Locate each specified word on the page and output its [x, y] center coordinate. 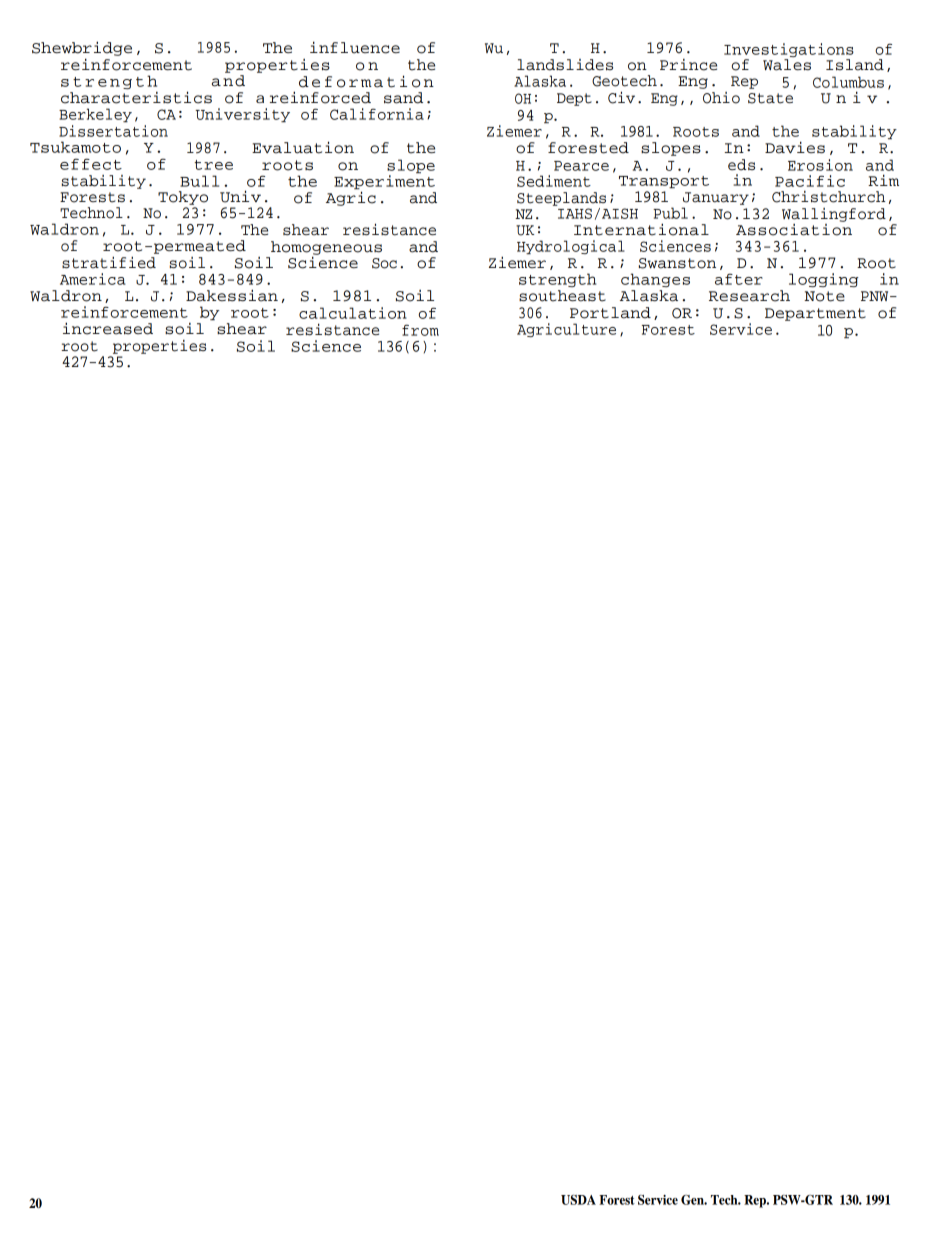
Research [749, 296]
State [770, 98]
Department [815, 314]
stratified [109, 262]
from [420, 330]
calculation [353, 313]
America [93, 279]
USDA [578, 1200]
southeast [562, 296]
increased [108, 328]
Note [824, 296]
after [739, 279]
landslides [565, 65]
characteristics [136, 97]
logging [823, 280]
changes [655, 280]
